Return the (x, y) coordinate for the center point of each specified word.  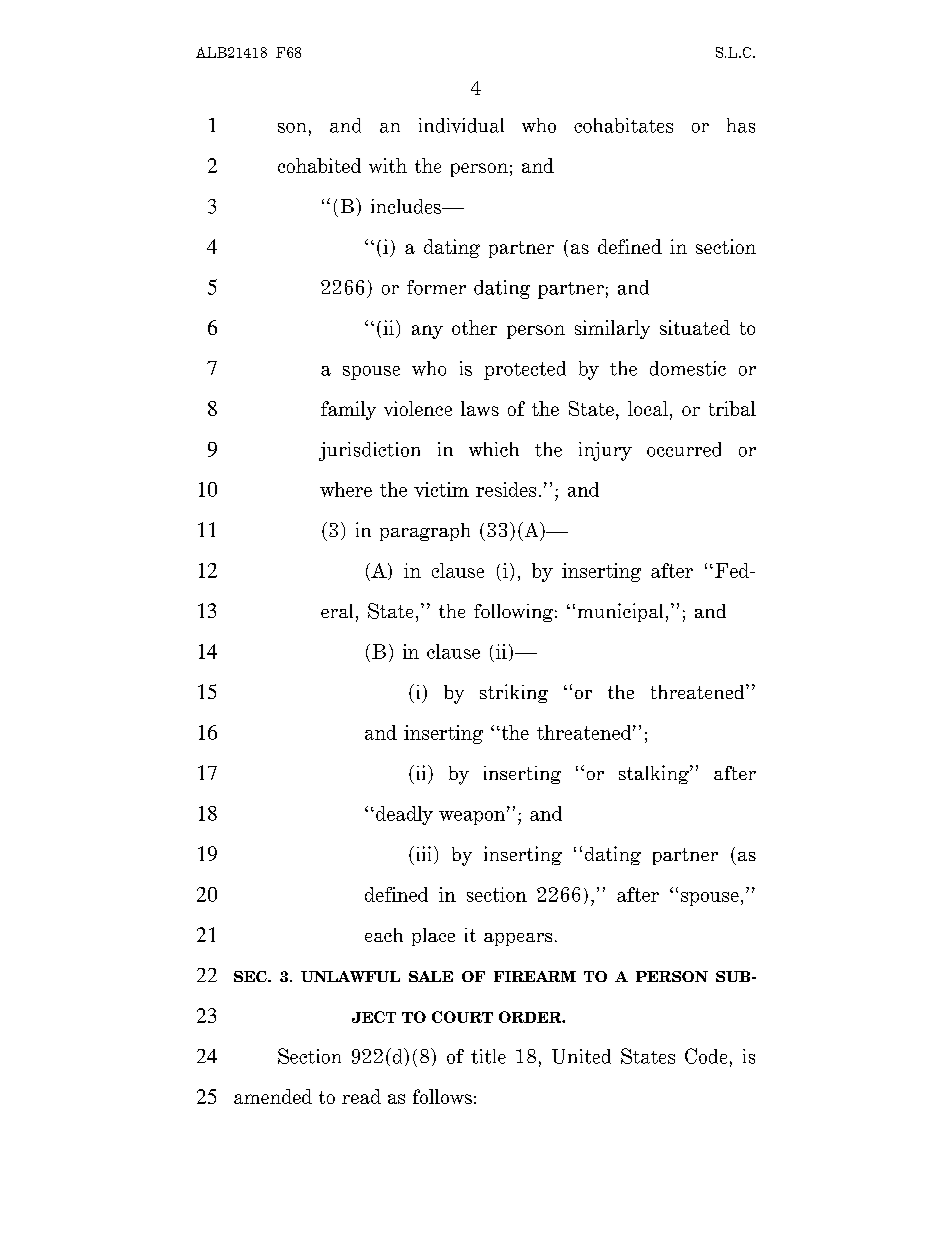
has (741, 125)
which (494, 449)
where (346, 489)
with (388, 165)
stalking (655, 774)
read (361, 1096)
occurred (684, 449)
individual (461, 125)
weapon (473, 817)
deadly (404, 815)
